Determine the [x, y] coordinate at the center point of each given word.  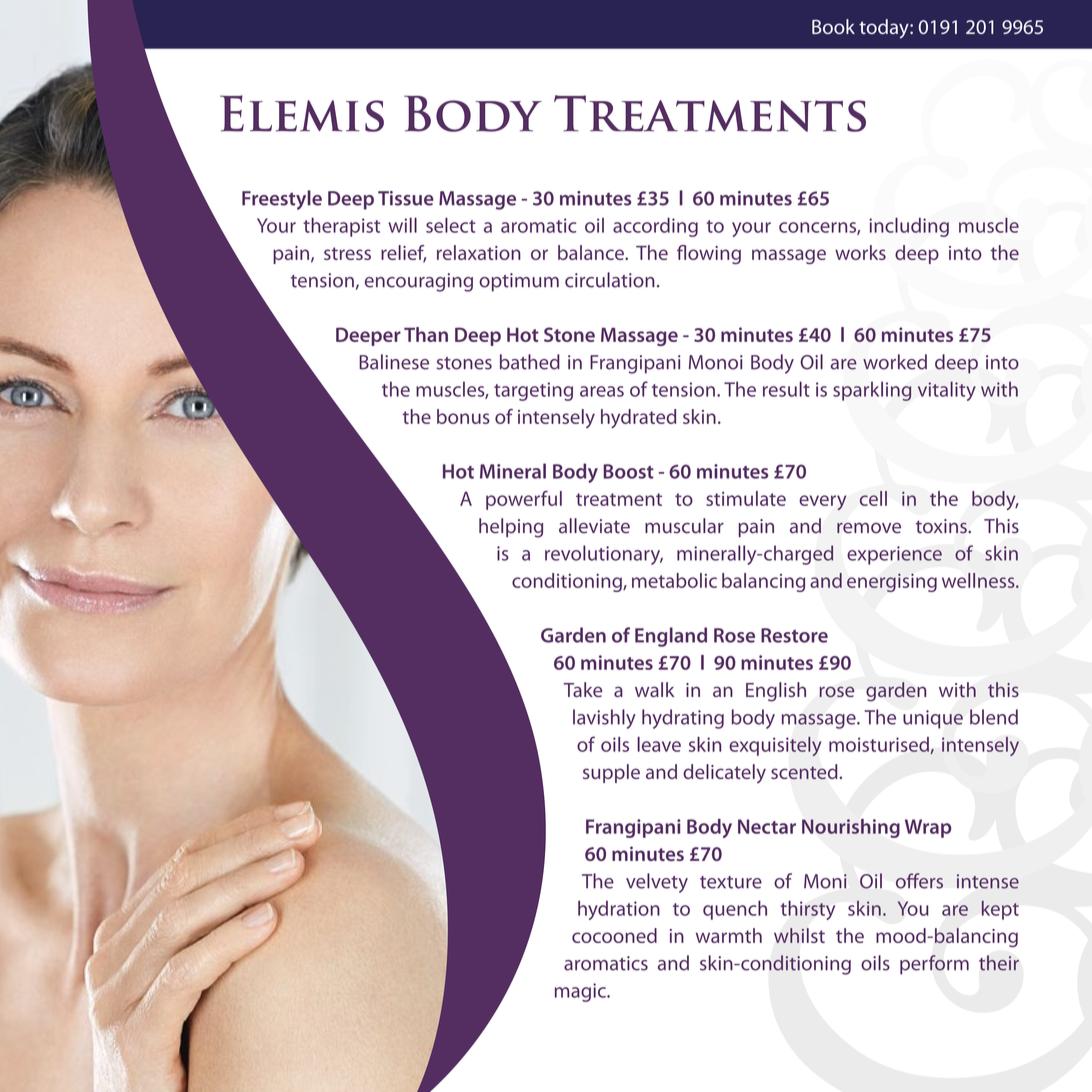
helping [511, 528]
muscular [684, 526]
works [860, 252]
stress [347, 253]
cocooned [614, 935]
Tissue [406, 198]
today [885, 29]
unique [933, 719]
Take [582, 689]
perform [934, 965]
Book [833, 26]
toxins [942, 526]
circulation [610, 280]
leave [659, 744]
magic [581, 992]
